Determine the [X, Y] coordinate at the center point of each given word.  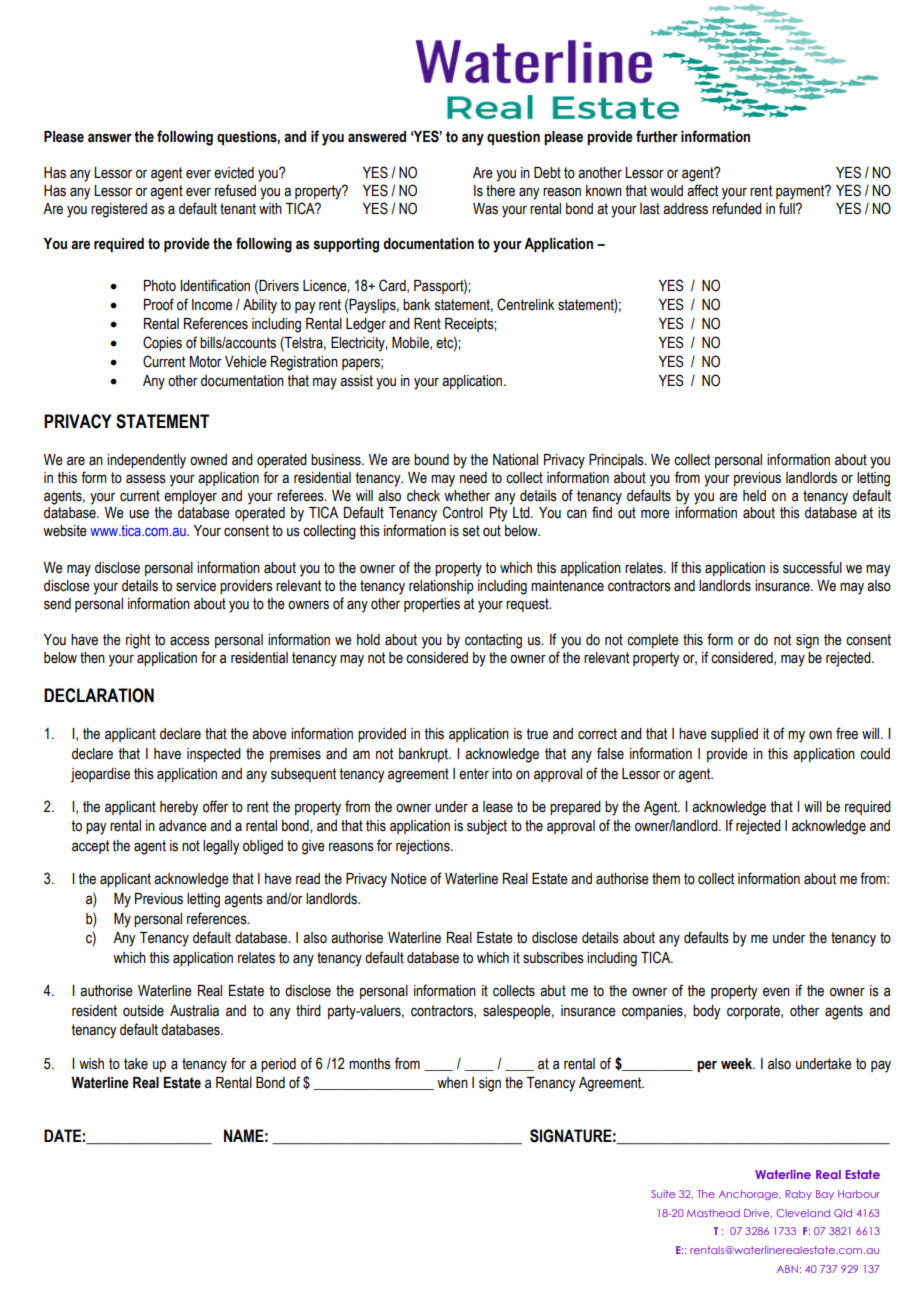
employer [190, 497]
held [754, 496]
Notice [409, 879]
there [500, 191]
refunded [737, 208]
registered [119, 210]
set [471, 531]
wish [91, 1064]
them [666, 879]
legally [221, 847]
